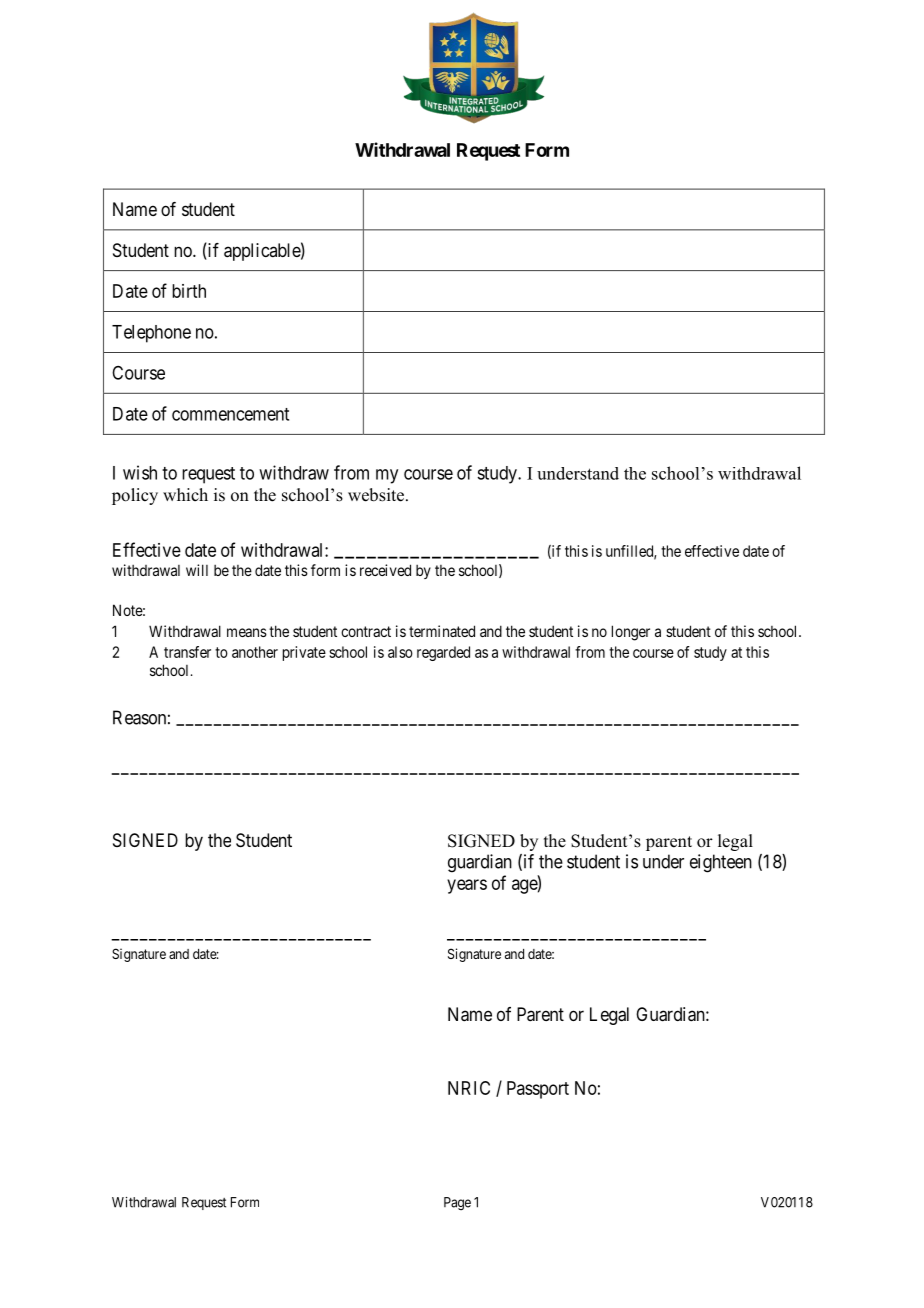  Describe the element at coordinates (721, 863) in the image. I see `eighteen` at that location.
